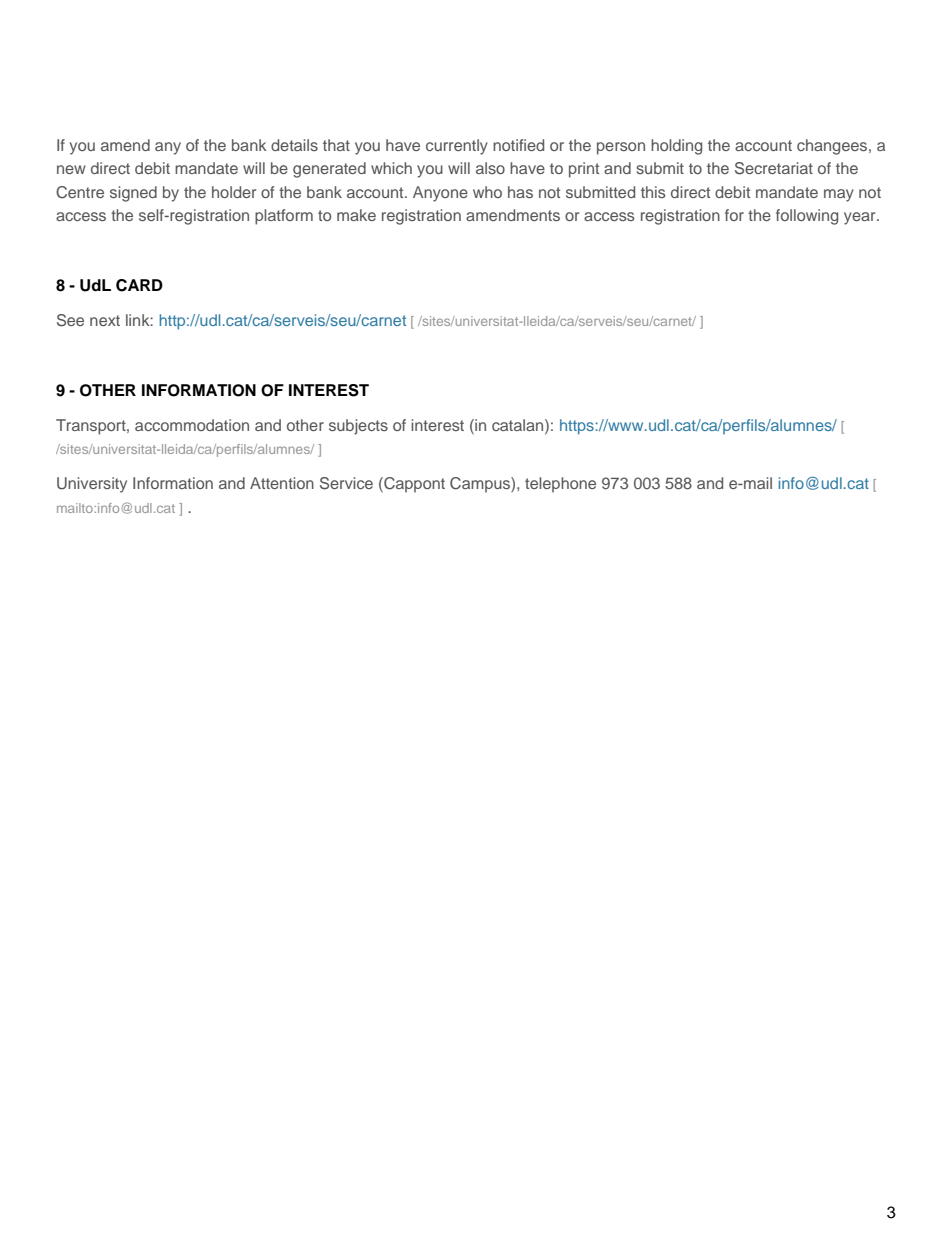  I want to click on currently, so click(457, 147).
